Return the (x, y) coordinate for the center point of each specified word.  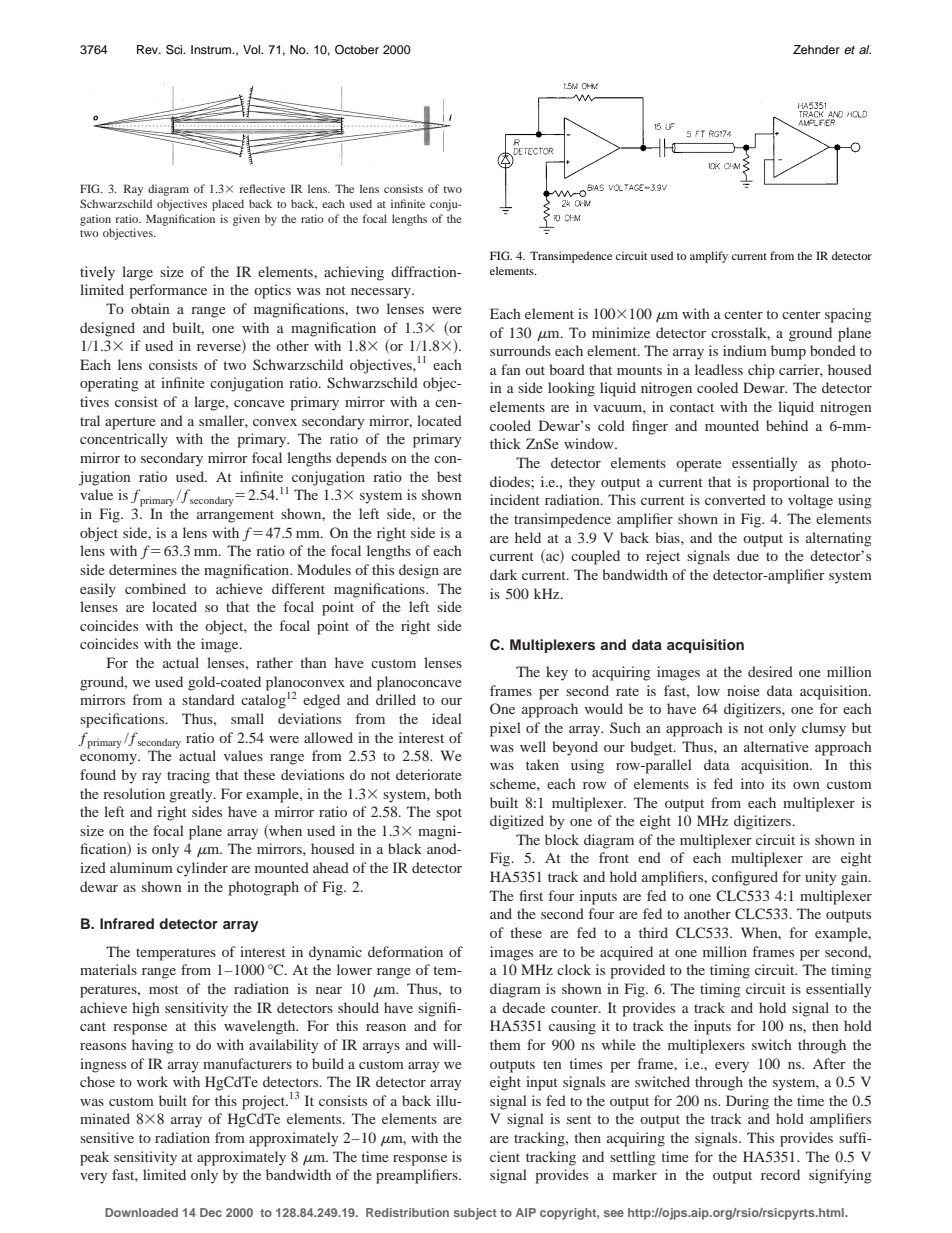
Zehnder (816, 49)
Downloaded (141, 1212)
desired (770, 671)
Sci (175, 50)
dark (503, 574)
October (357, 50)
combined (155, 588)
